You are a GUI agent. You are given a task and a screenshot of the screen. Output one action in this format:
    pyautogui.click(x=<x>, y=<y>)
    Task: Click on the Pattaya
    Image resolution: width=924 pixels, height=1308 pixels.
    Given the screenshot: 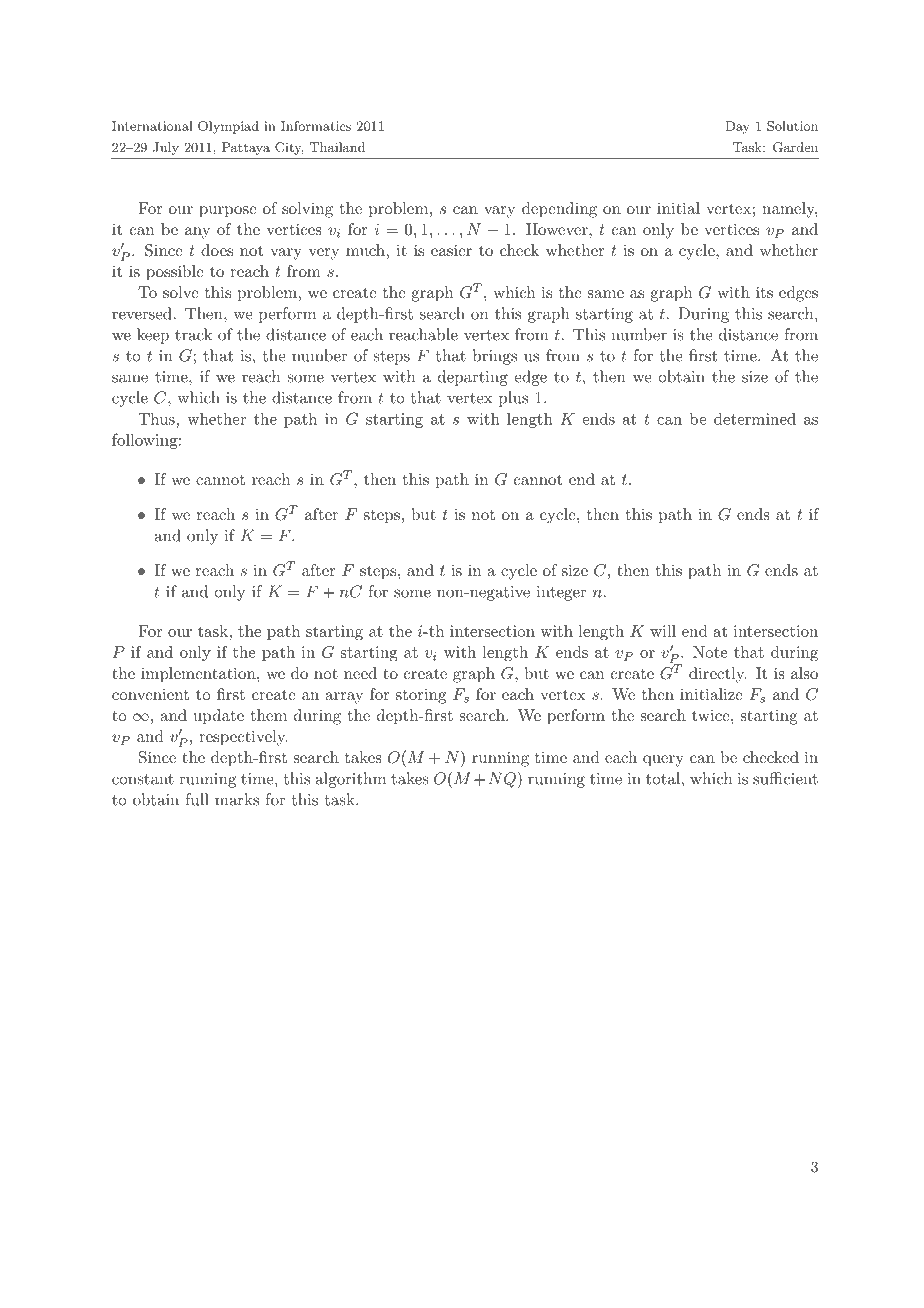 What is the action you would take?
    pyautogui.click(x=246, y=148)
